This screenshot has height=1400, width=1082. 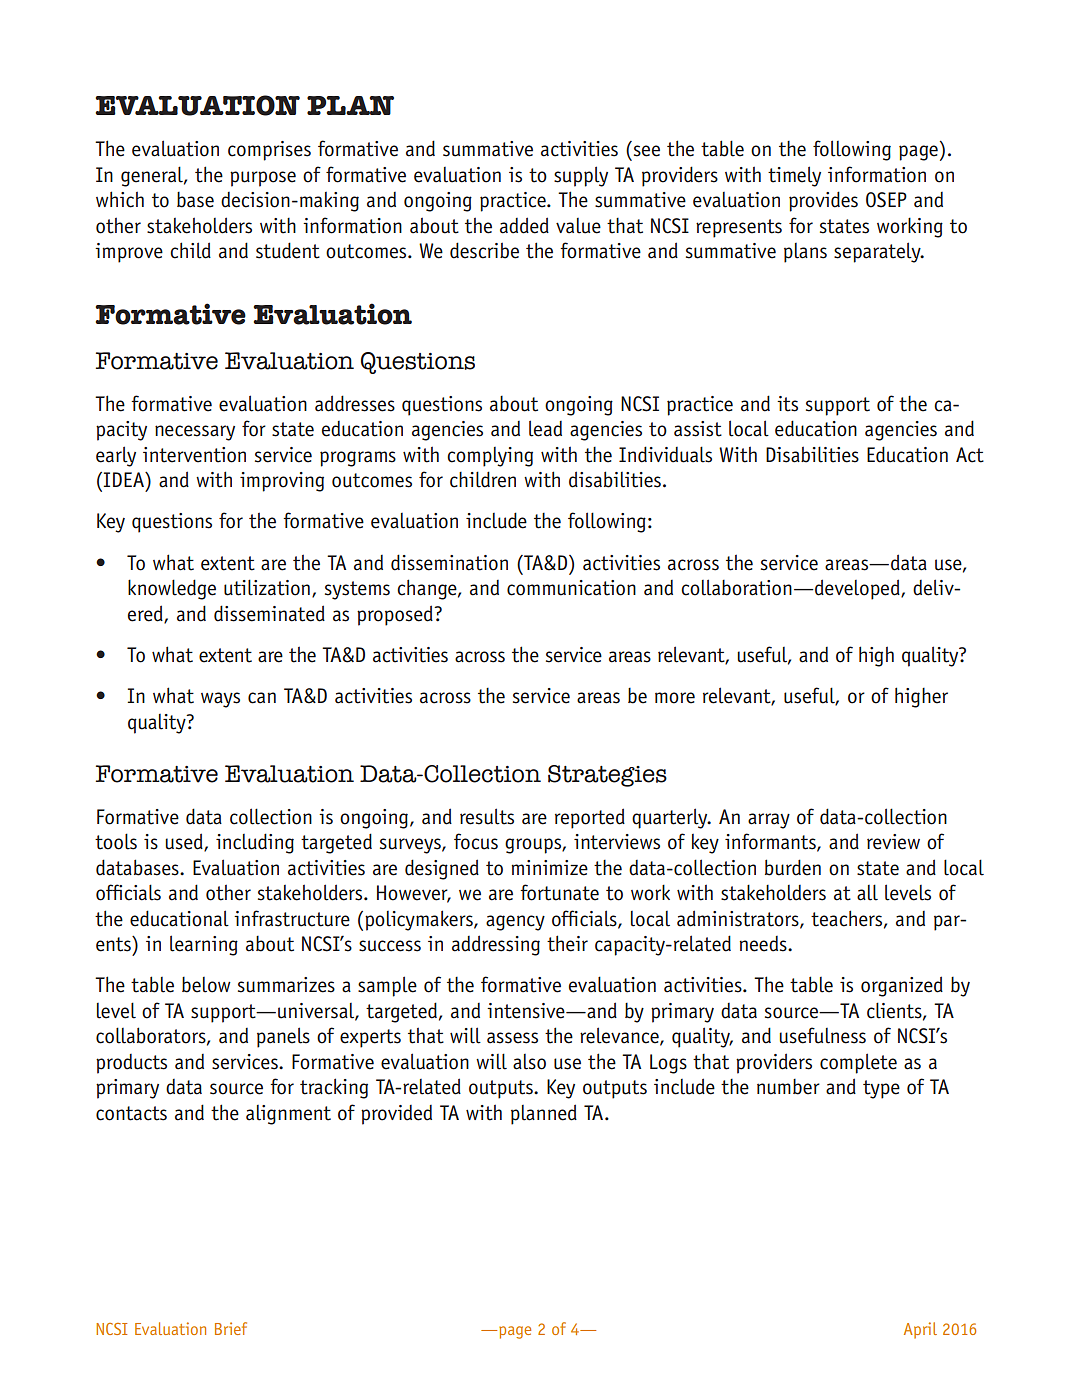 I want to click on added, so click(x=524, y=225).
